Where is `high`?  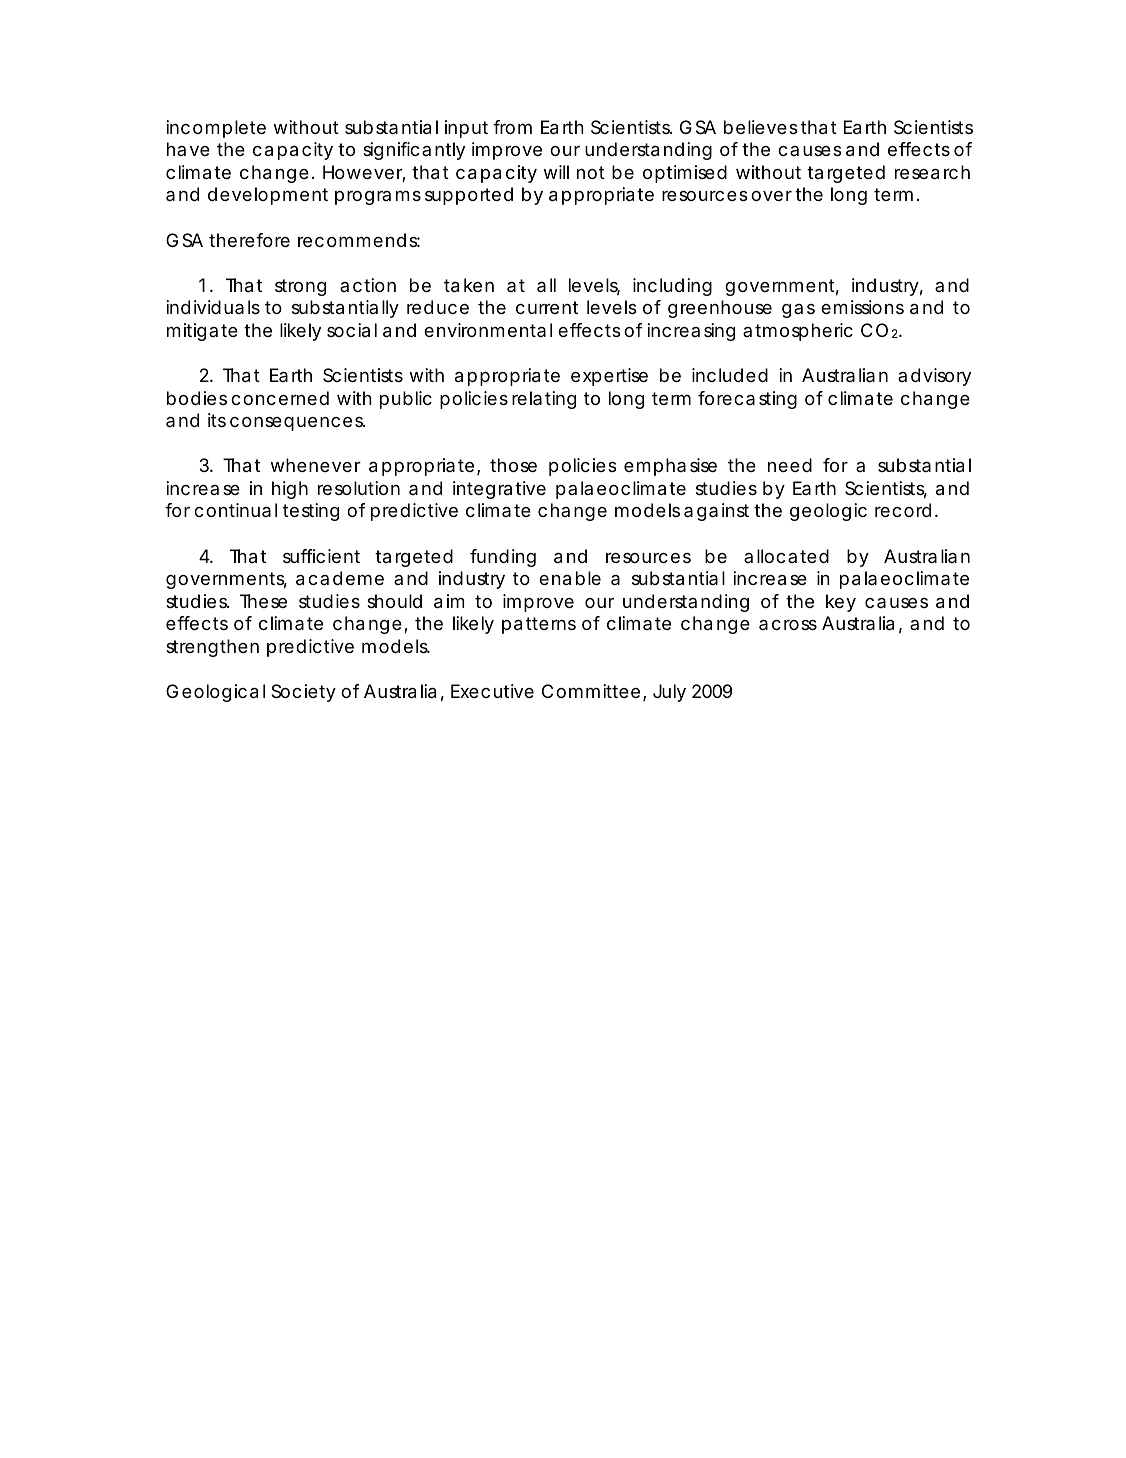
high is located at coordinates (290, 490).
